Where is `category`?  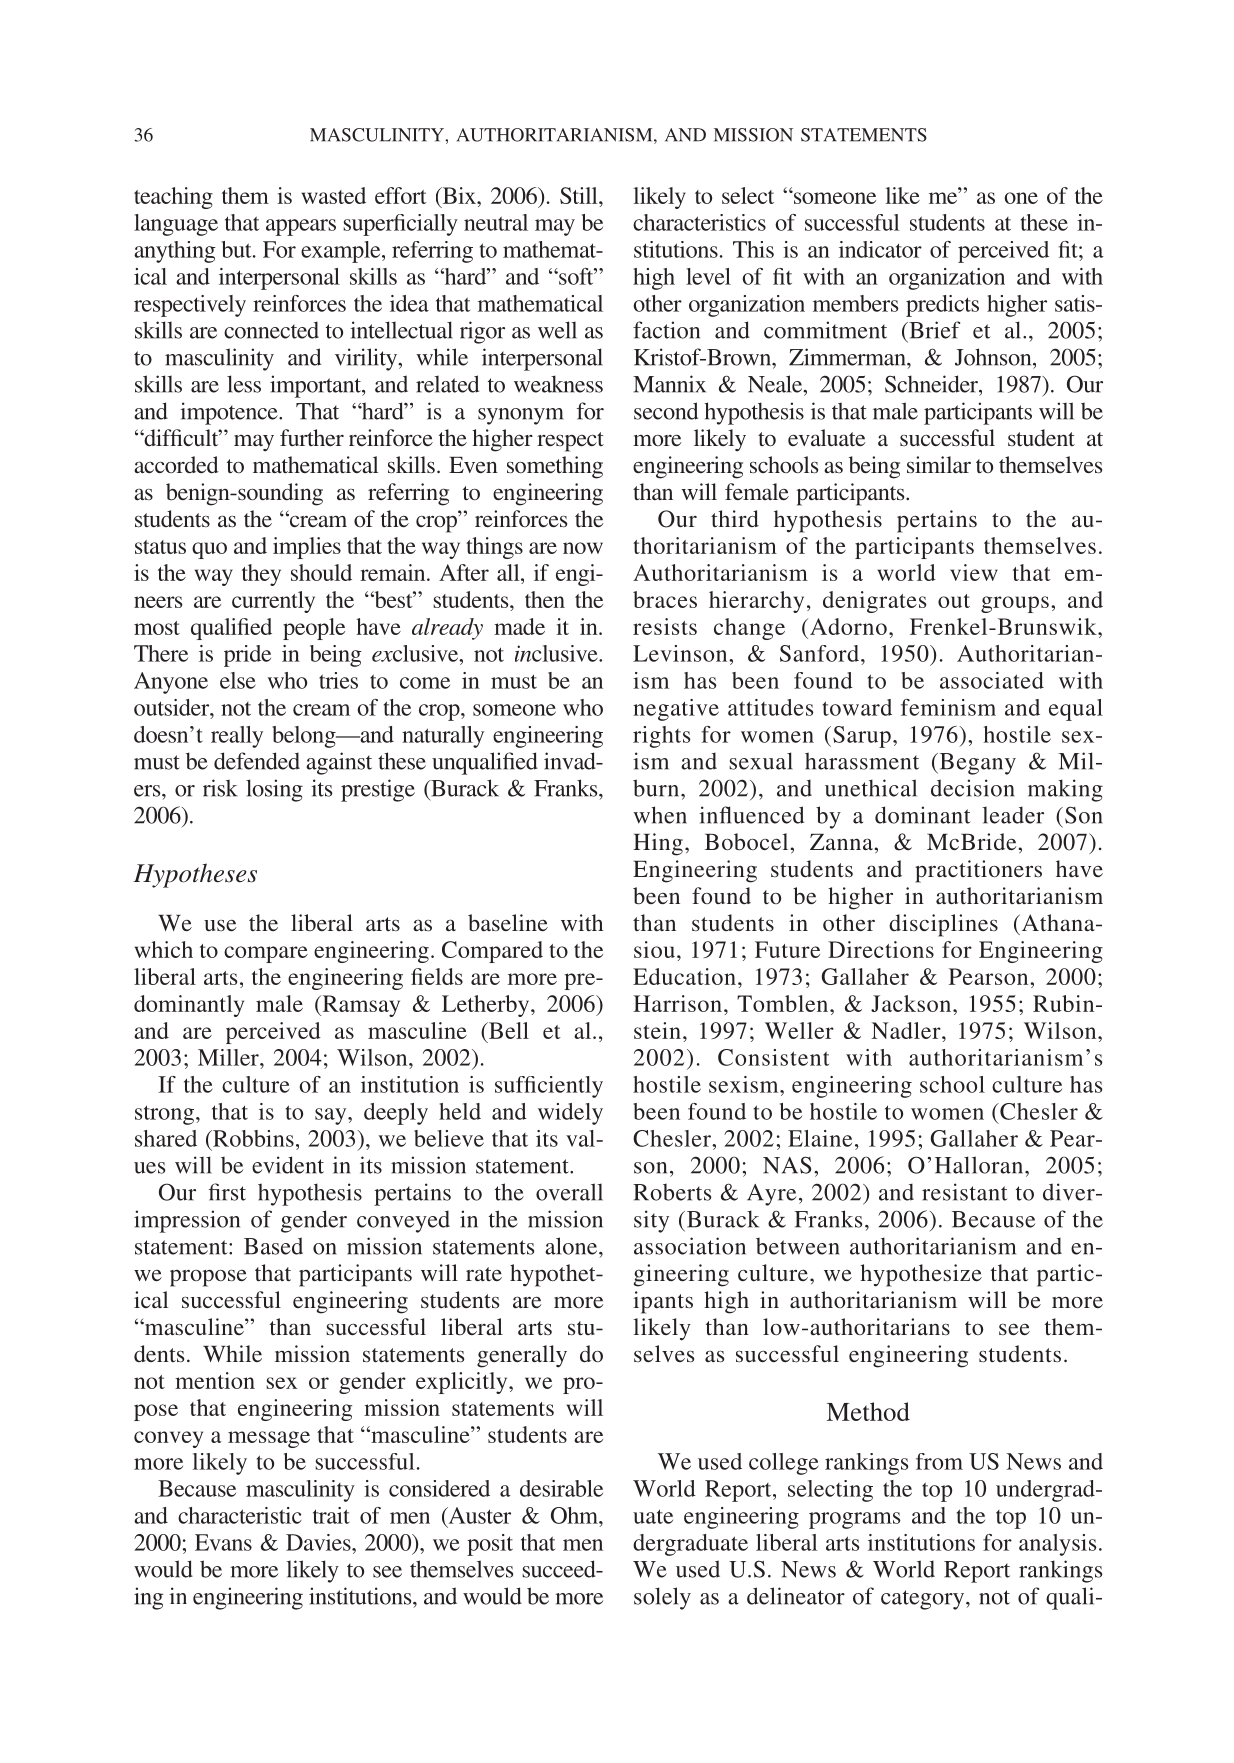 category is located at coordinates (924, 1600).
